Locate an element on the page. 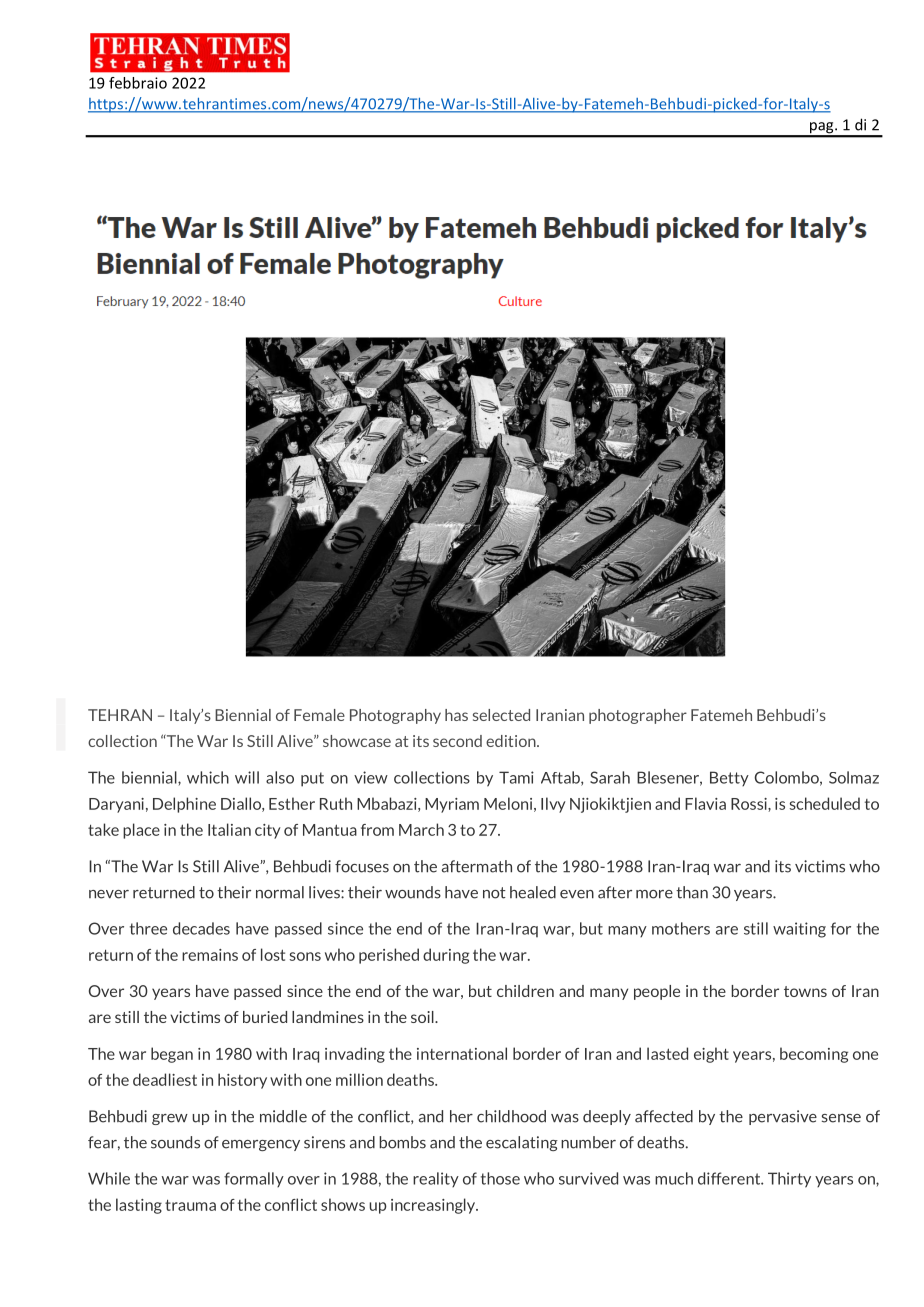 The image size is (924, 1307). has is located at coordinates (456, 715).
